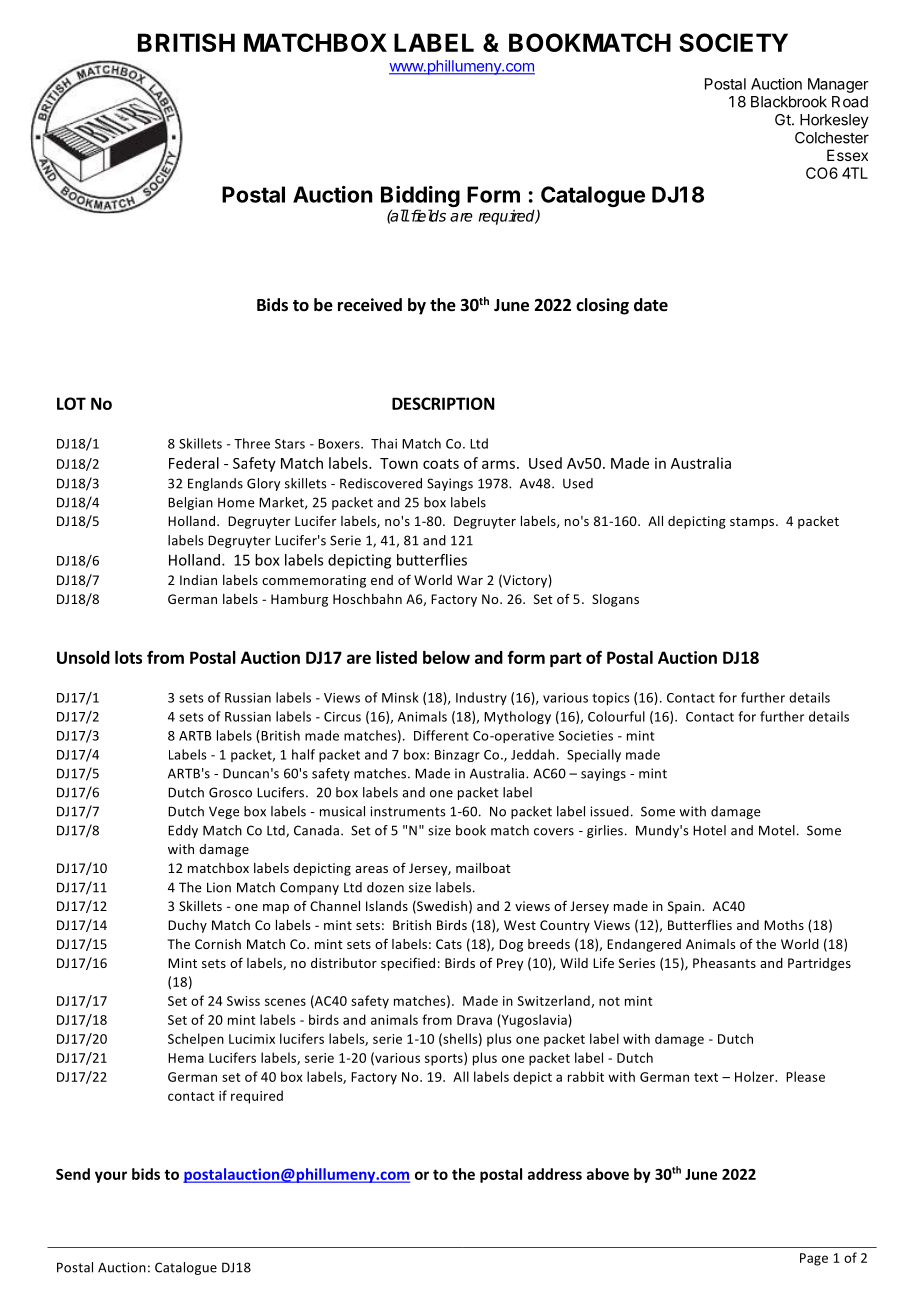  Describe the element at coordinates (111, 1177) in the screenshot. I see `your` at that location.
